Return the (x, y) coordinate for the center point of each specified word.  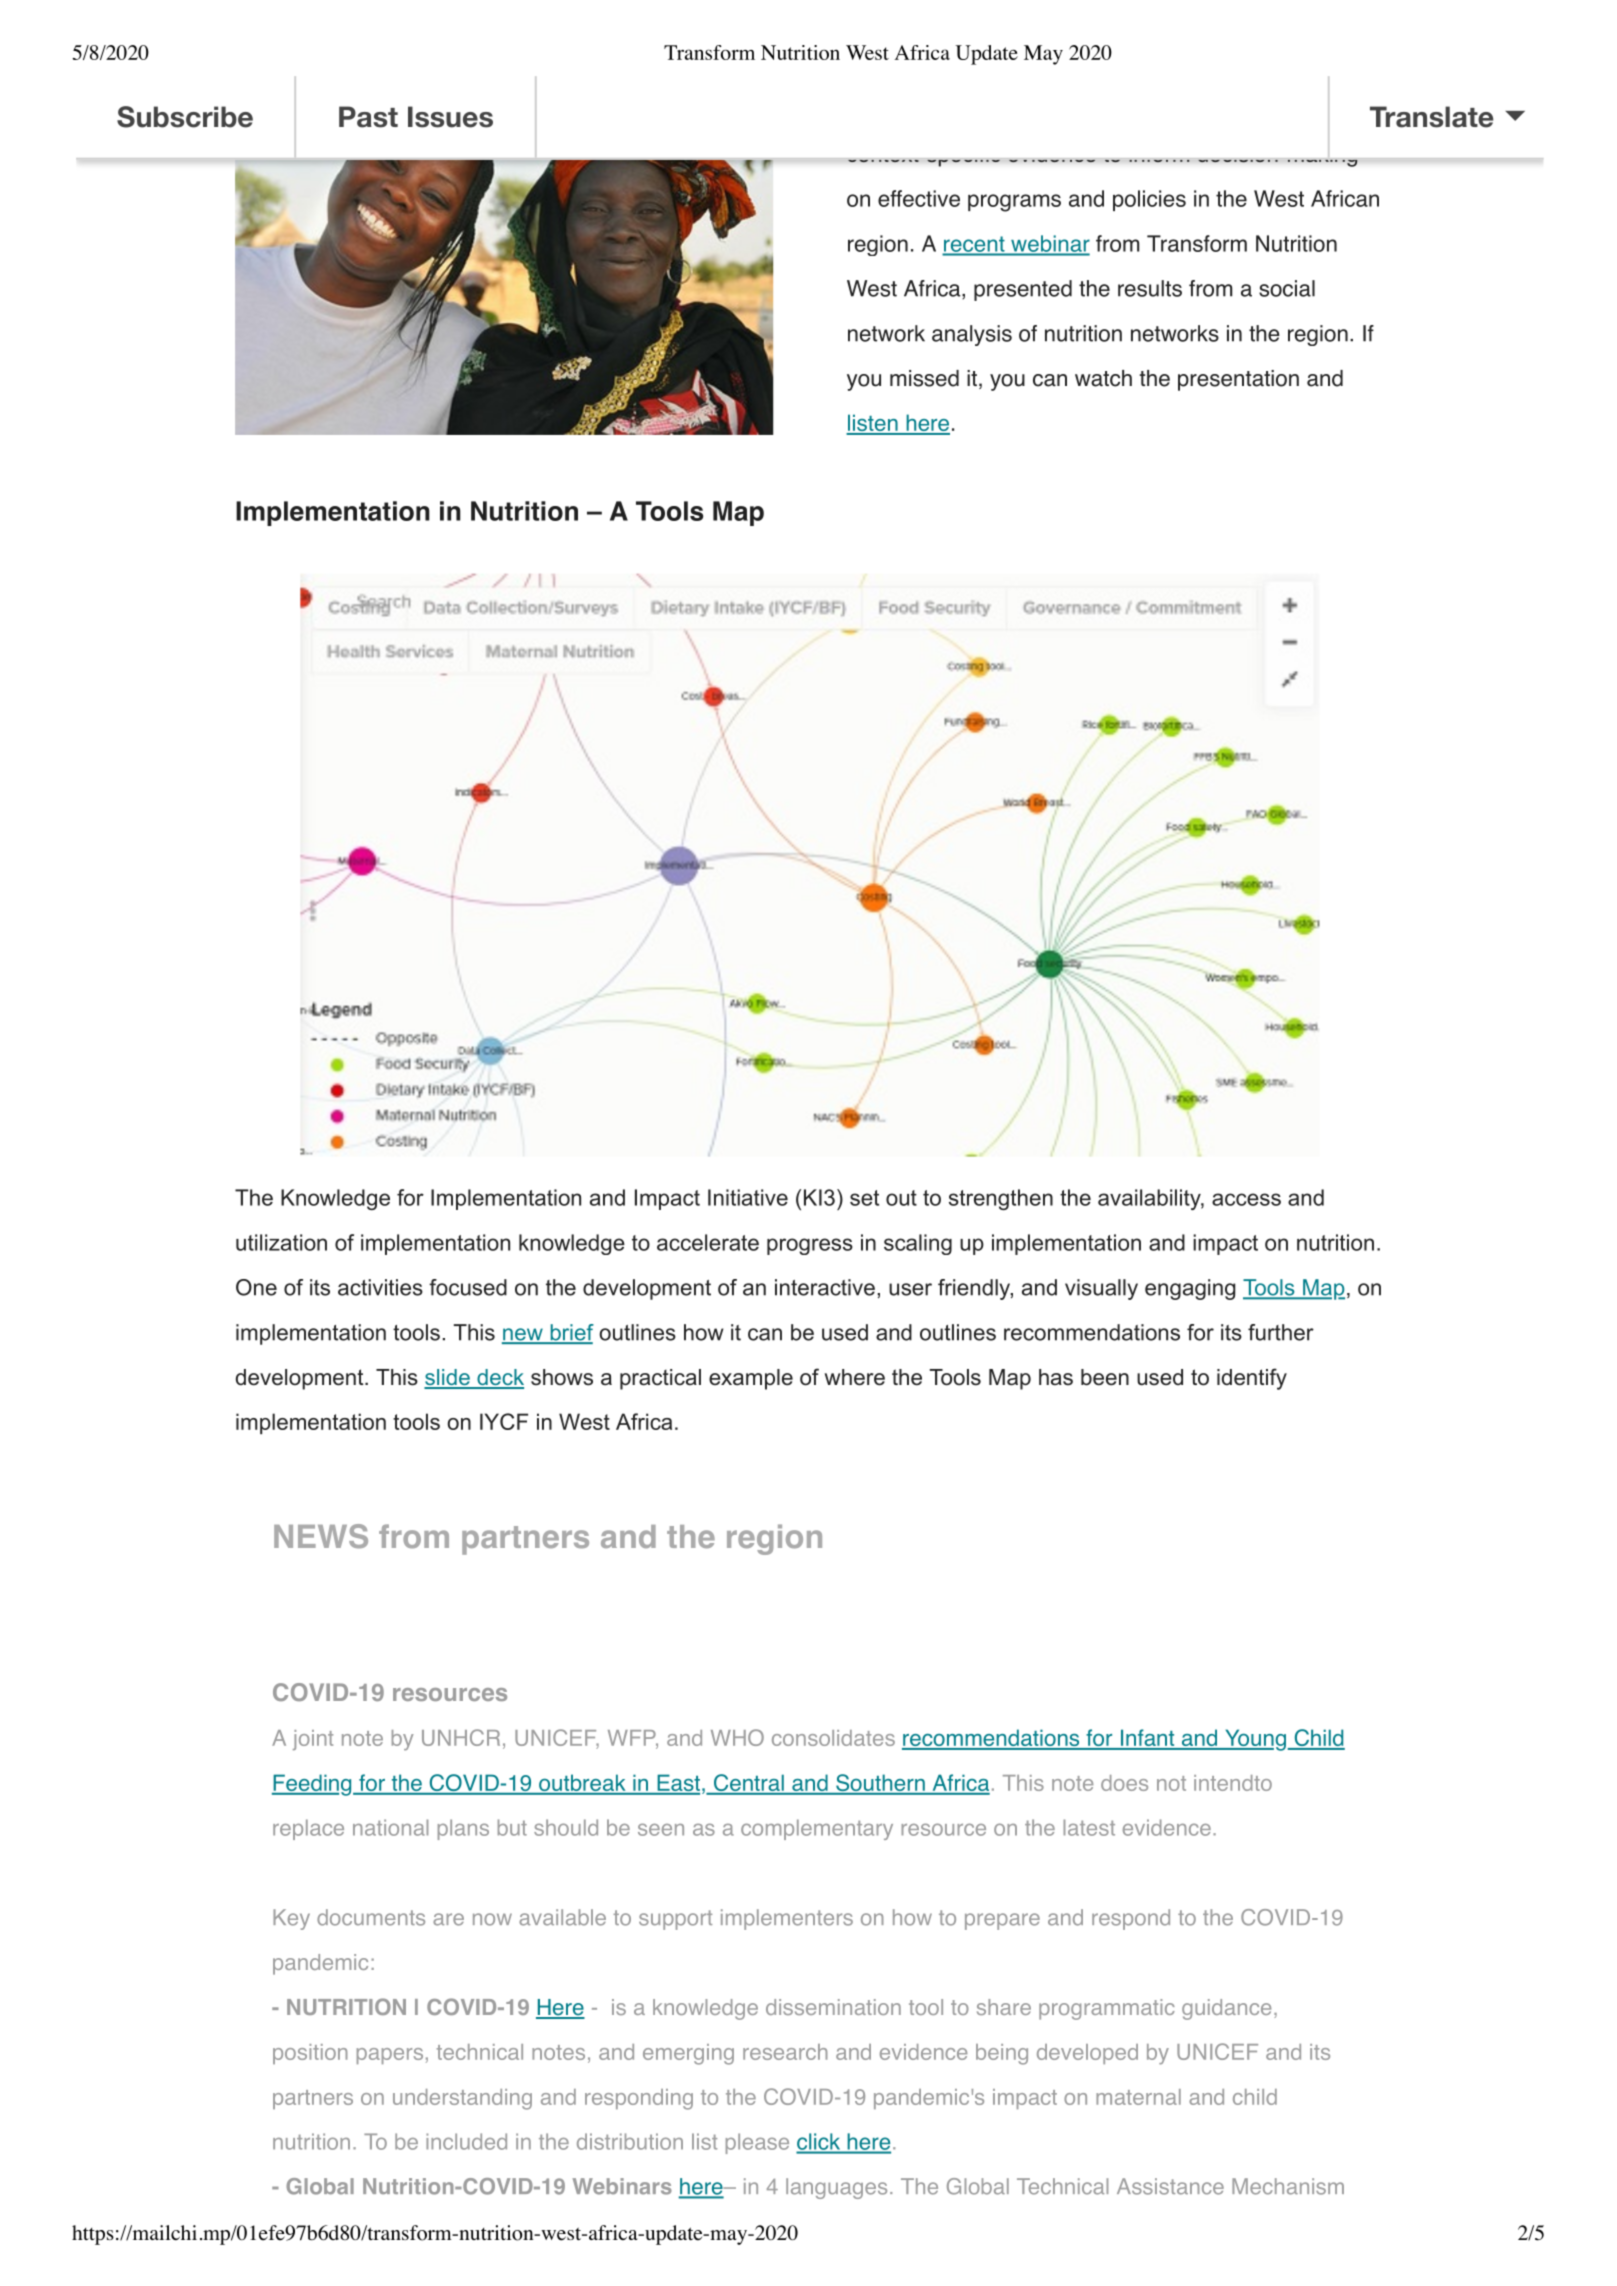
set (864, 1198)
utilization (281, 1242)
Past (368, 117)
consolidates (833, 1738)
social (1287, 288)
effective (919, 198)
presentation (1238, 380)
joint (313, 1740)
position (310, 2054)
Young (1254, 1740)
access (1246, 1199)
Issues (450, 117)
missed (924, 378)
